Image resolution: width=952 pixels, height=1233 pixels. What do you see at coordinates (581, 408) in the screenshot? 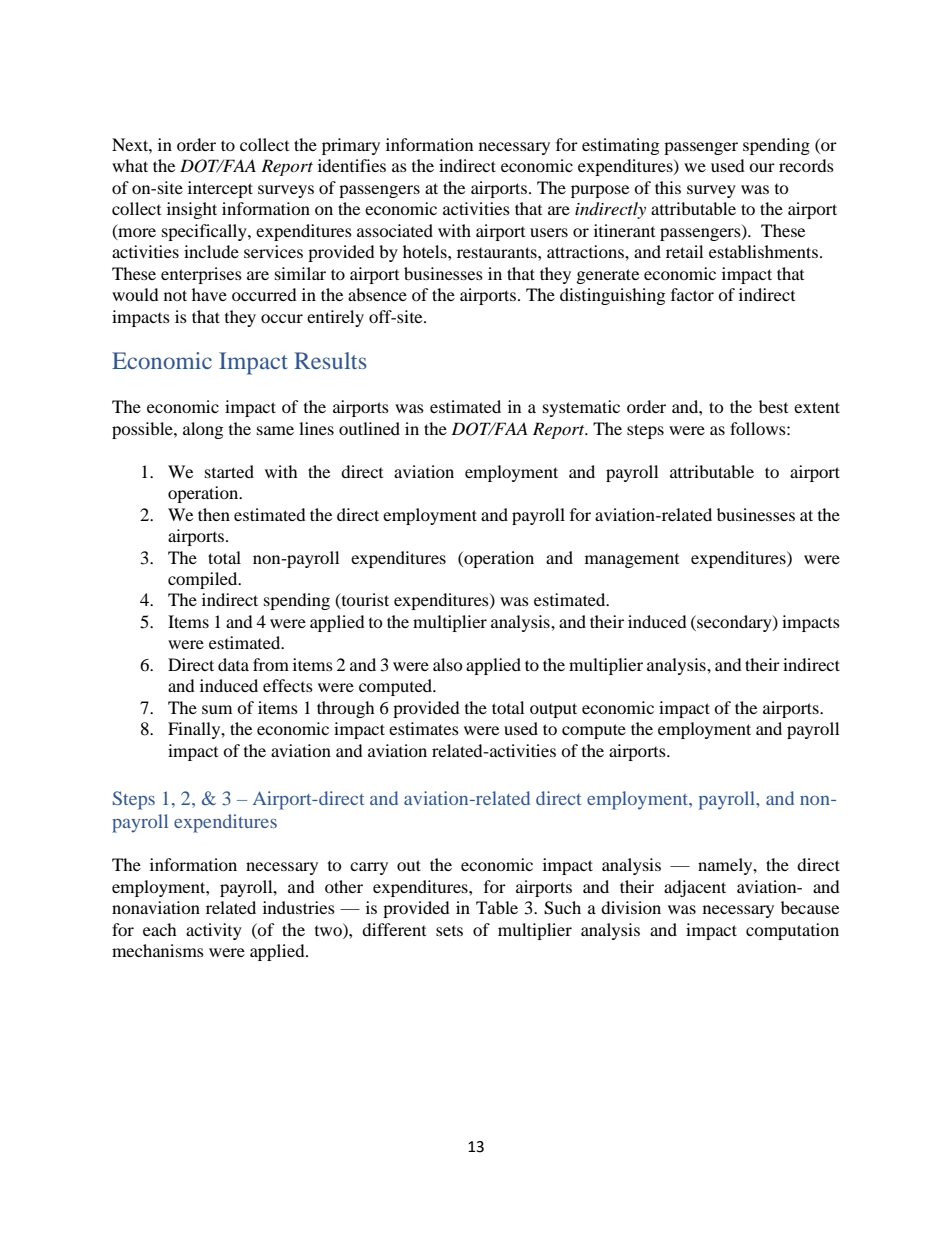
I see `systematic` at bounding box center [581, 408].
